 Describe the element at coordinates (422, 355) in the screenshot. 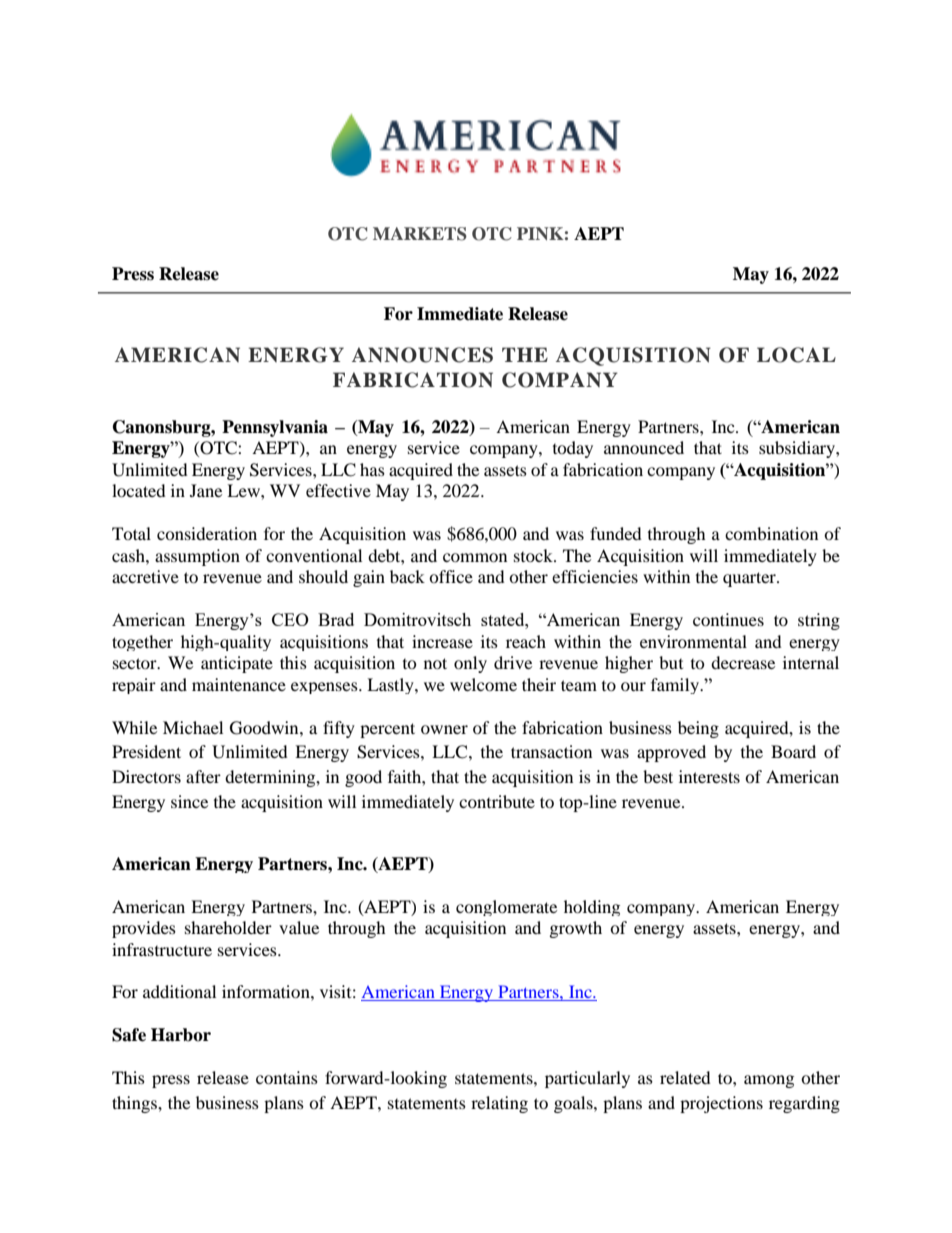

I see `ANNOUNCES` at that location.
